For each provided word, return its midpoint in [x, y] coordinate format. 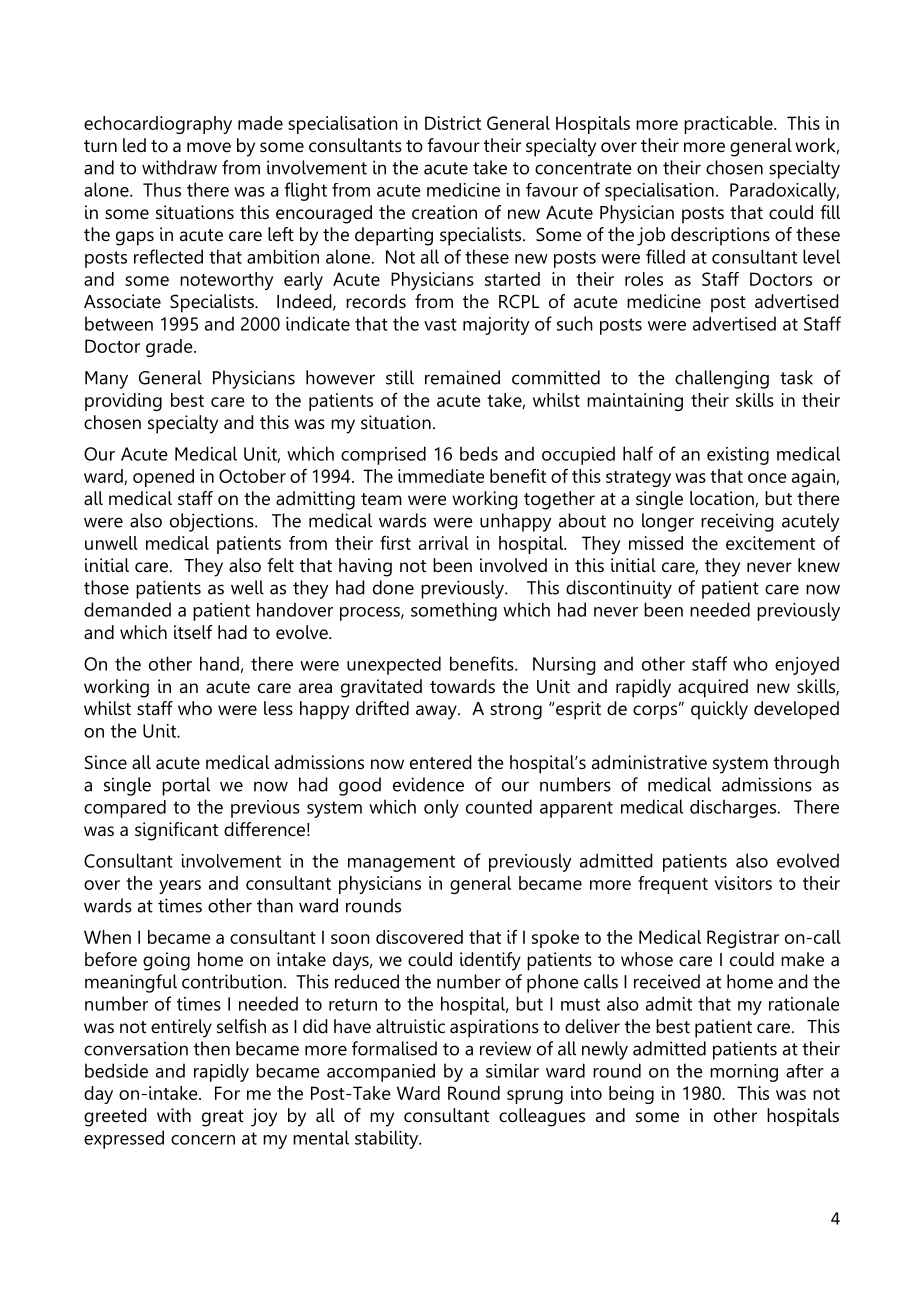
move [209, 147]
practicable [729, 125]
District [453, 123]
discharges [734, 808]
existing [738, 456]
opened [163, 478]
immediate [441, 476]
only [441, 808]
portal [186, 786]
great [223, 1118]
